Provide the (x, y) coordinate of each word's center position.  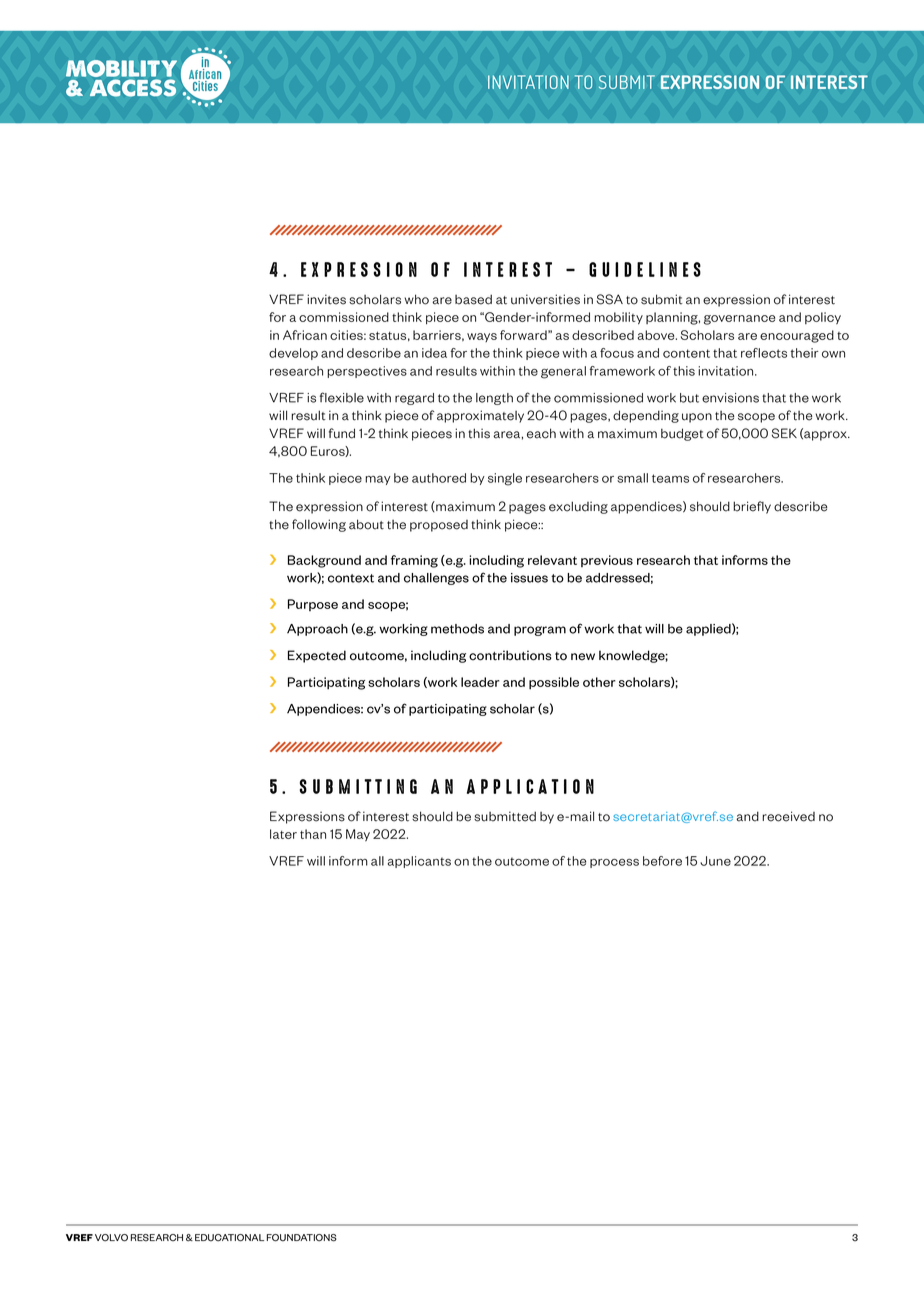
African (305, 335)
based (473, 299)
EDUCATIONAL (229, 1238)
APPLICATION (530, 786)
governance (739, 320)
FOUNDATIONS (302, 1238)
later (283, 834)
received (788, 816)
